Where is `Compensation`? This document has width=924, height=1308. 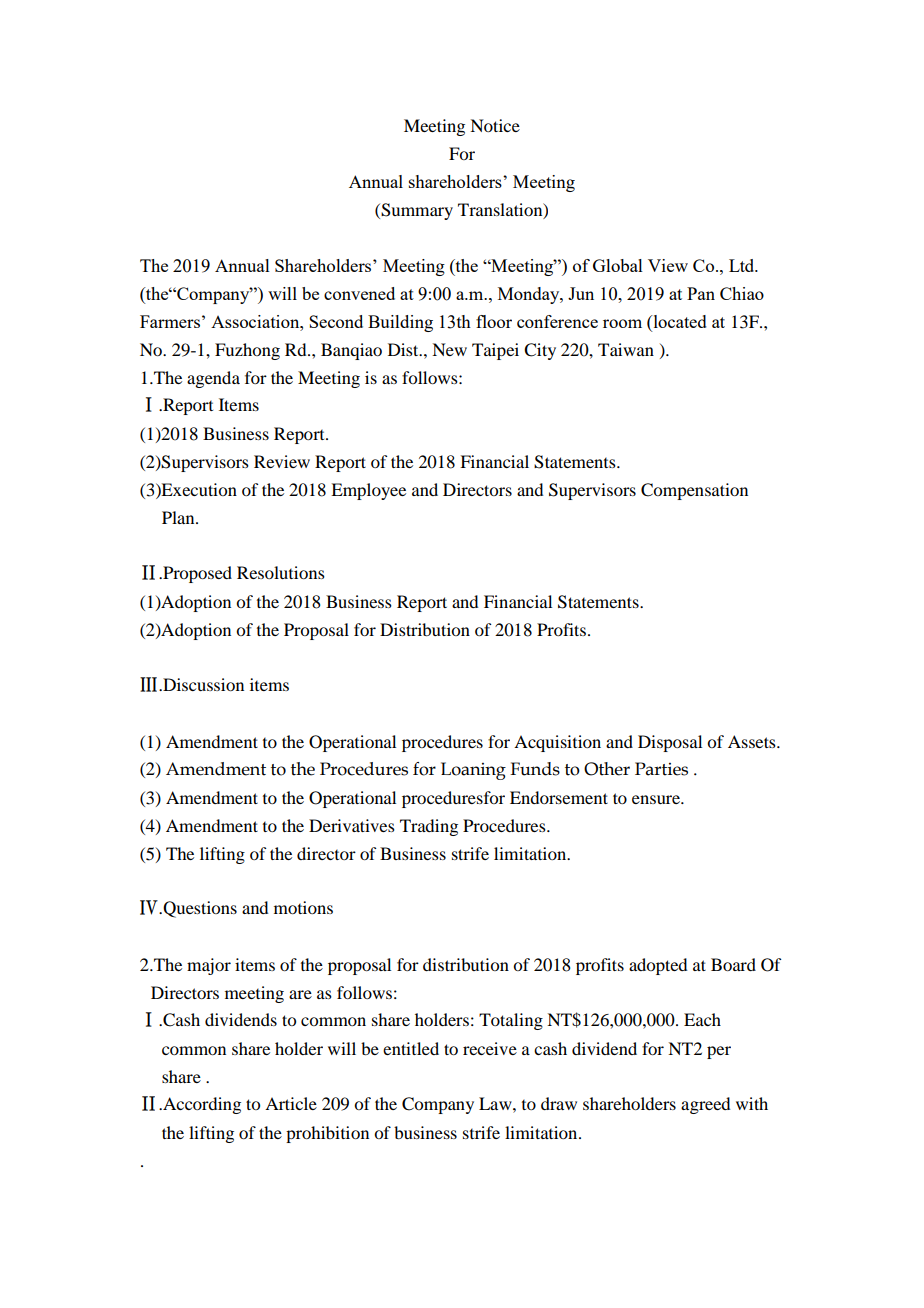
Compensation is located at coordinates (694, 491).
